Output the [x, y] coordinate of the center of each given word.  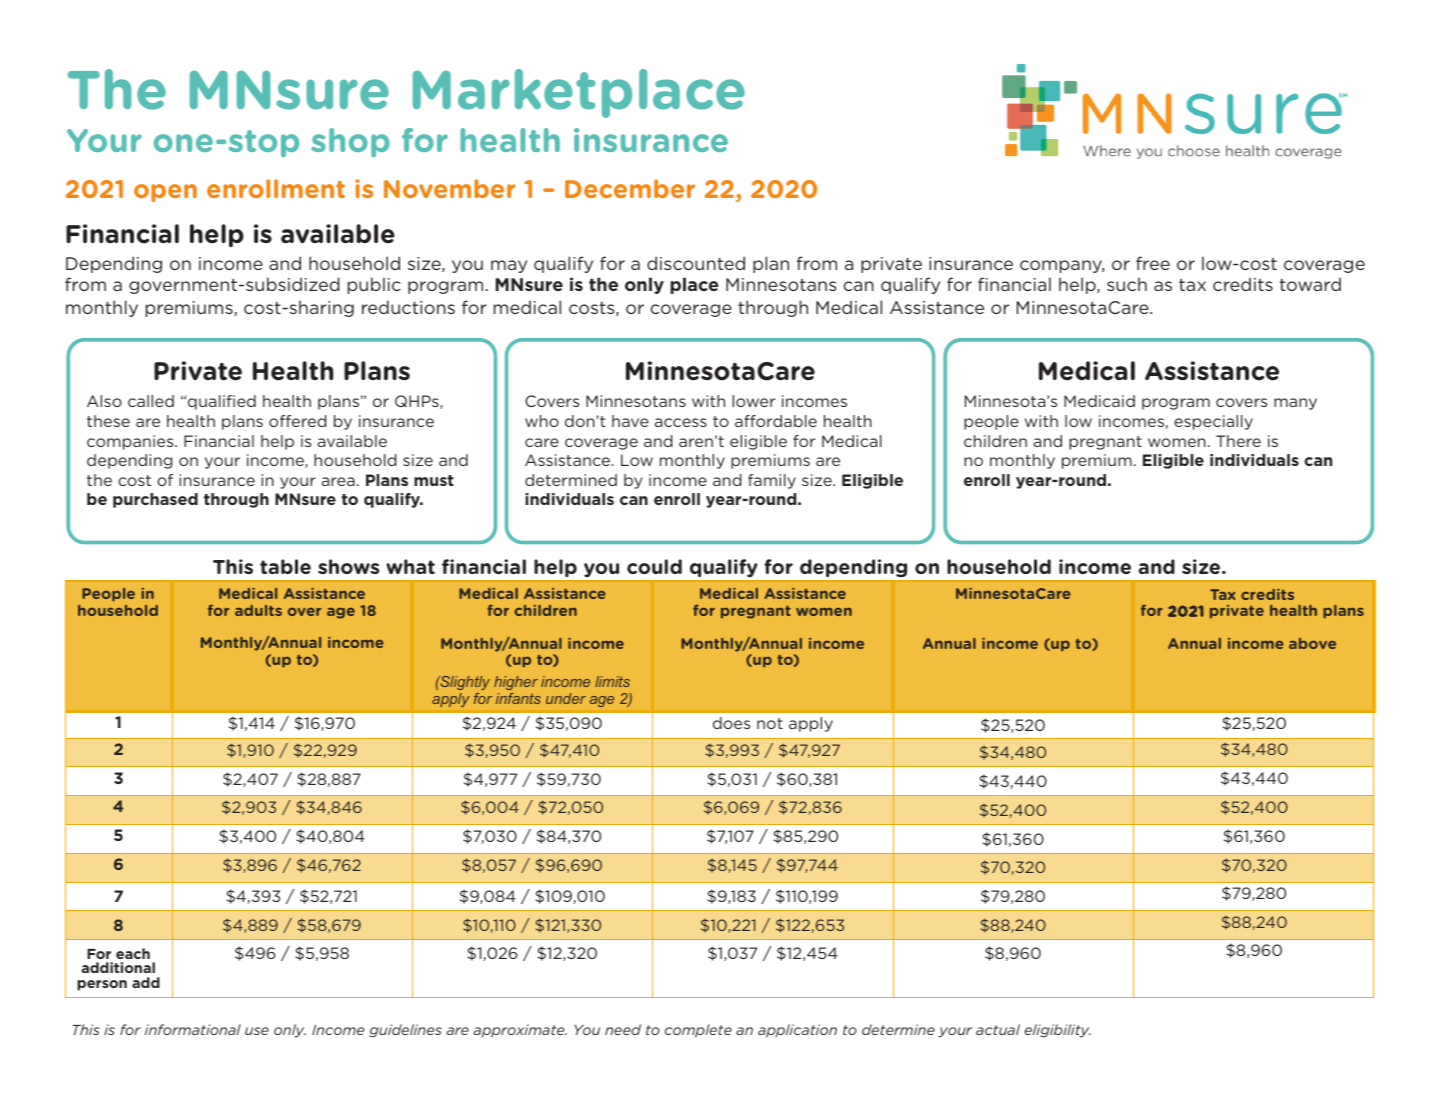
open [165, 193]
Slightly [464, 683]
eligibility [1058, 1031]
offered [297, 421]
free [1153, 263]
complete [698, 1031]
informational [193, 1029]
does [731, 723]
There [1238, 441]
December [630, 188]
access [681, 422]
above [1312, 643]
